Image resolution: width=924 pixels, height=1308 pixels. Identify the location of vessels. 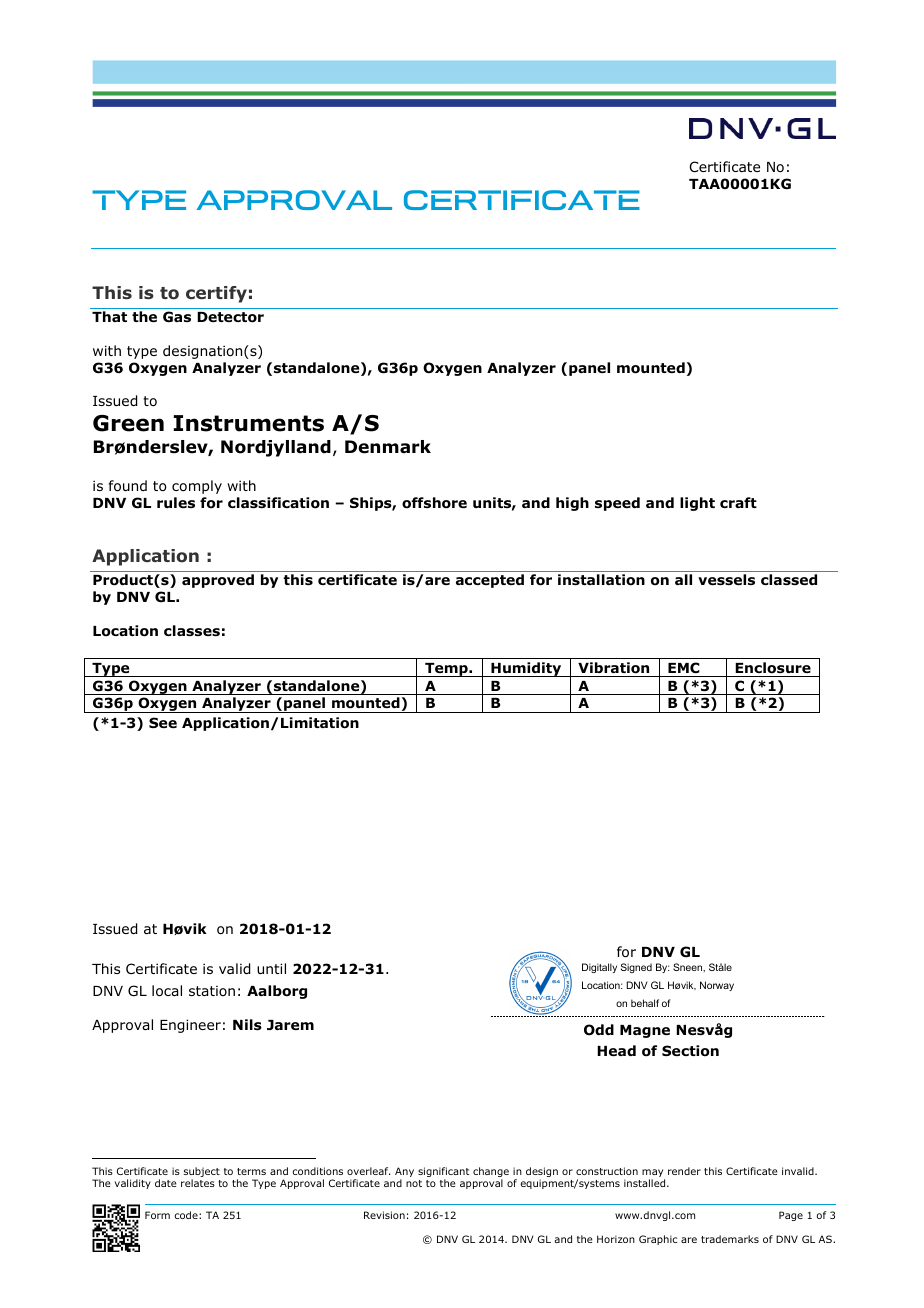
(726, 580).
